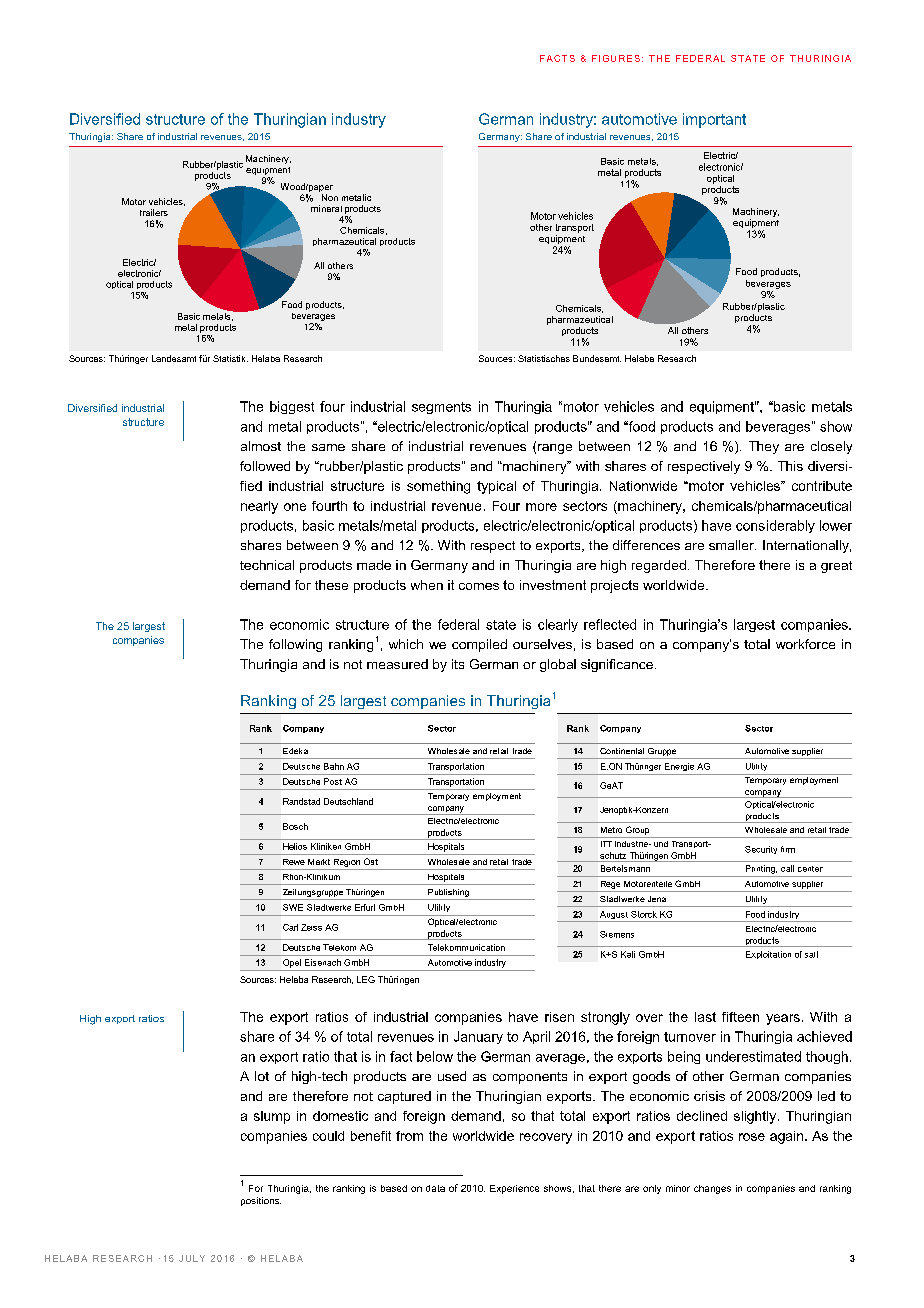 The width and height of the page is (924, 1308). Describe the element at coordinates (790, 466) in the page. I see `This` at that location.
